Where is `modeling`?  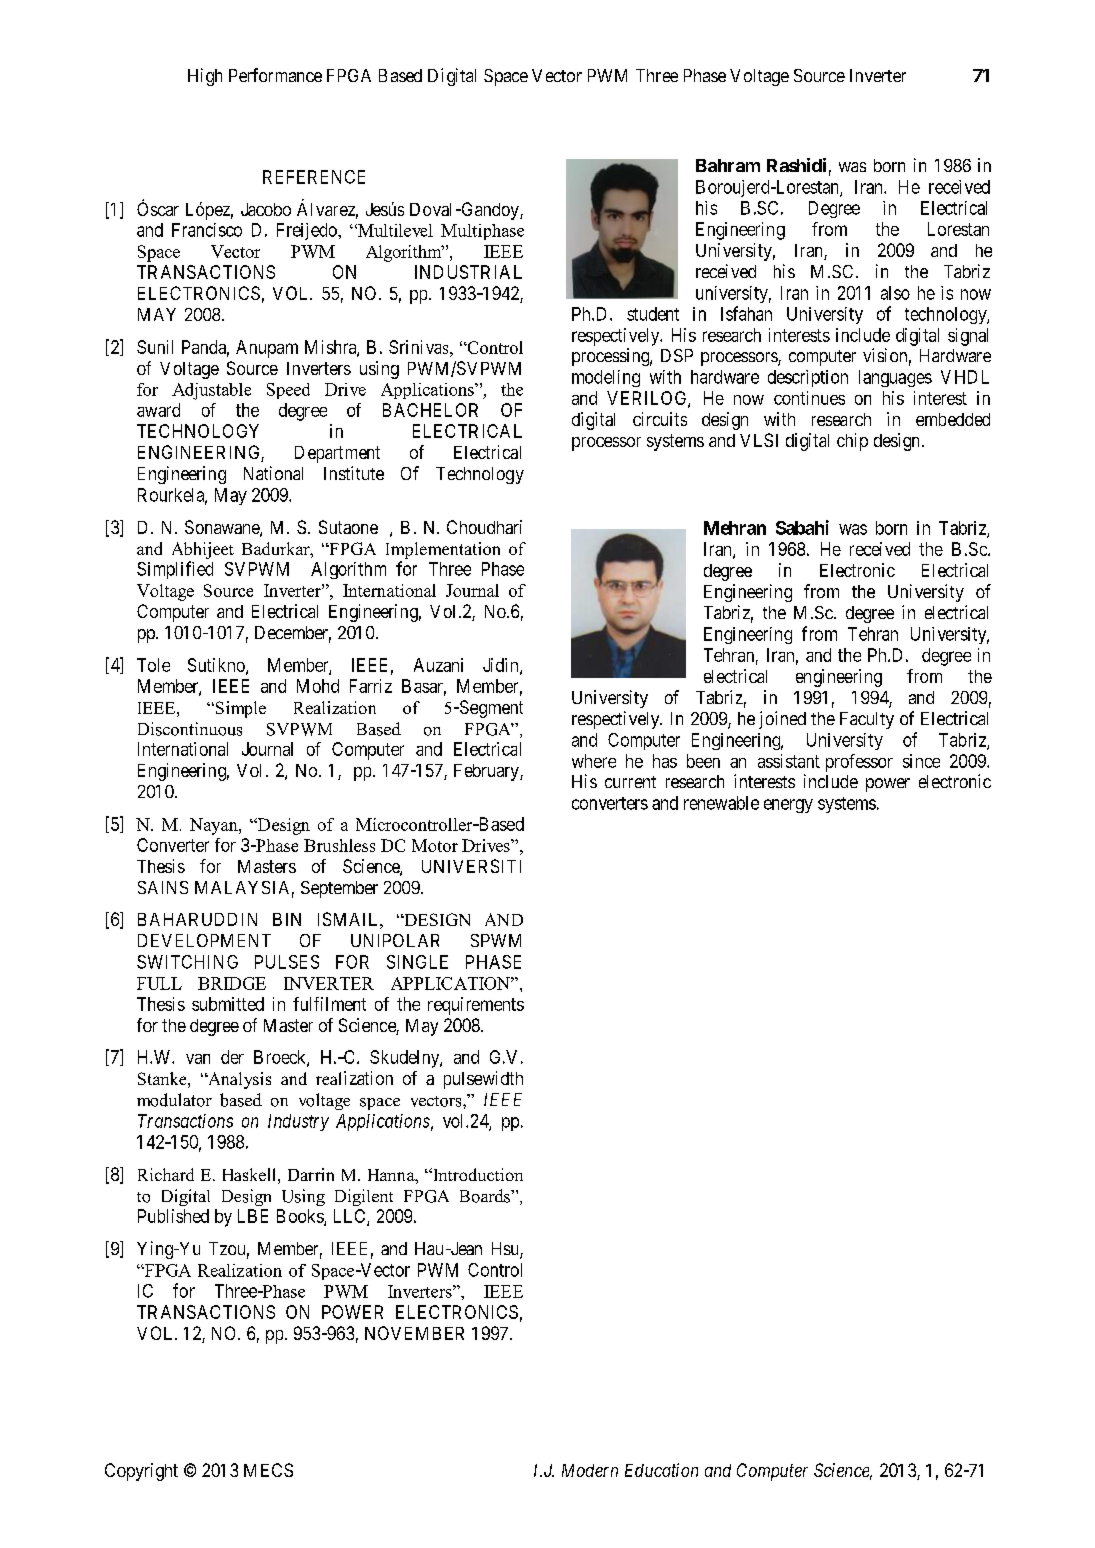
modeling is located at coordinates (606, 378).
